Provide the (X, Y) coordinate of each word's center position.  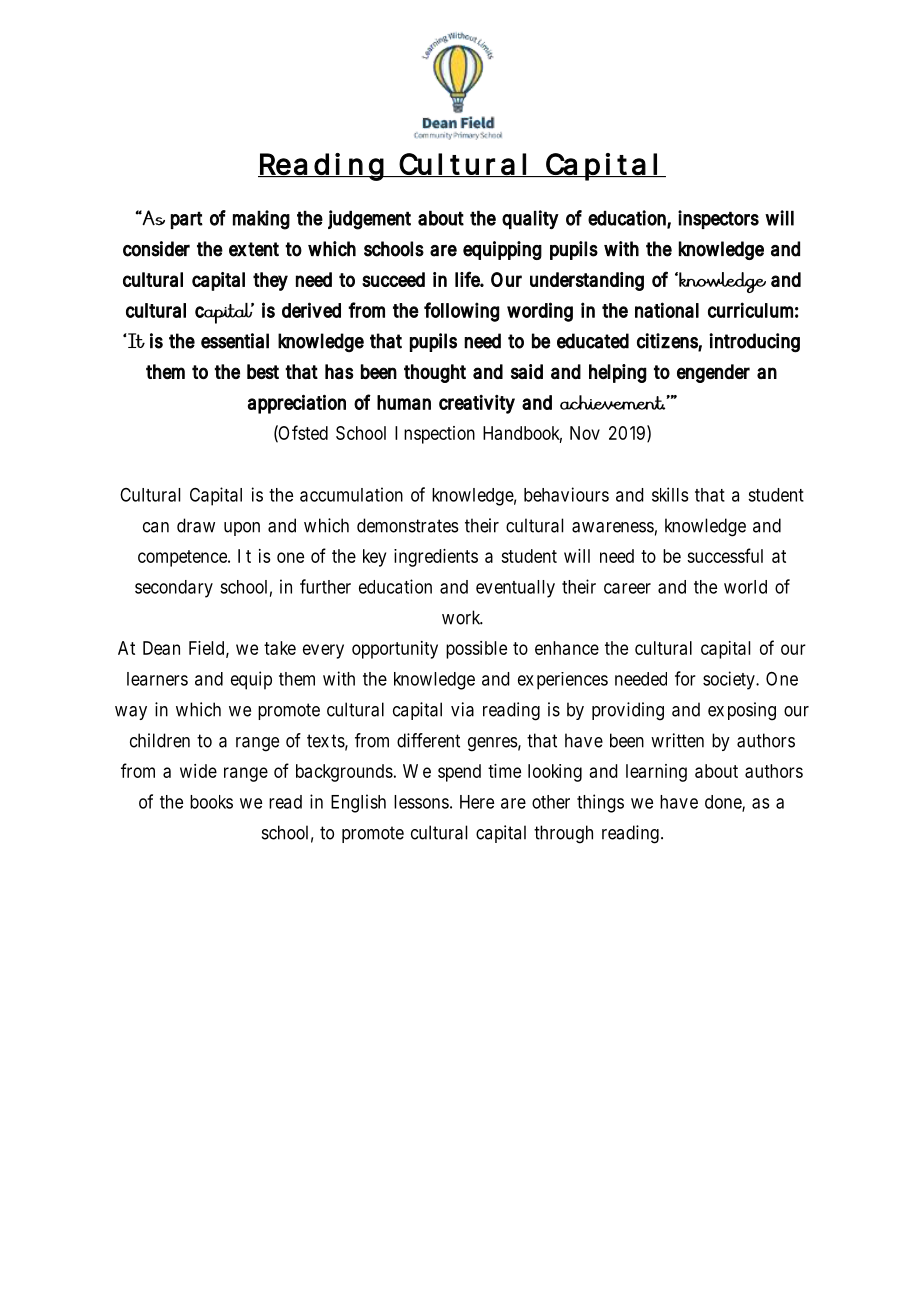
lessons (423, 802)
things (600, 803)
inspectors (718, 219)
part (187, 220)
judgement (369, 220)
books (211, 802)
